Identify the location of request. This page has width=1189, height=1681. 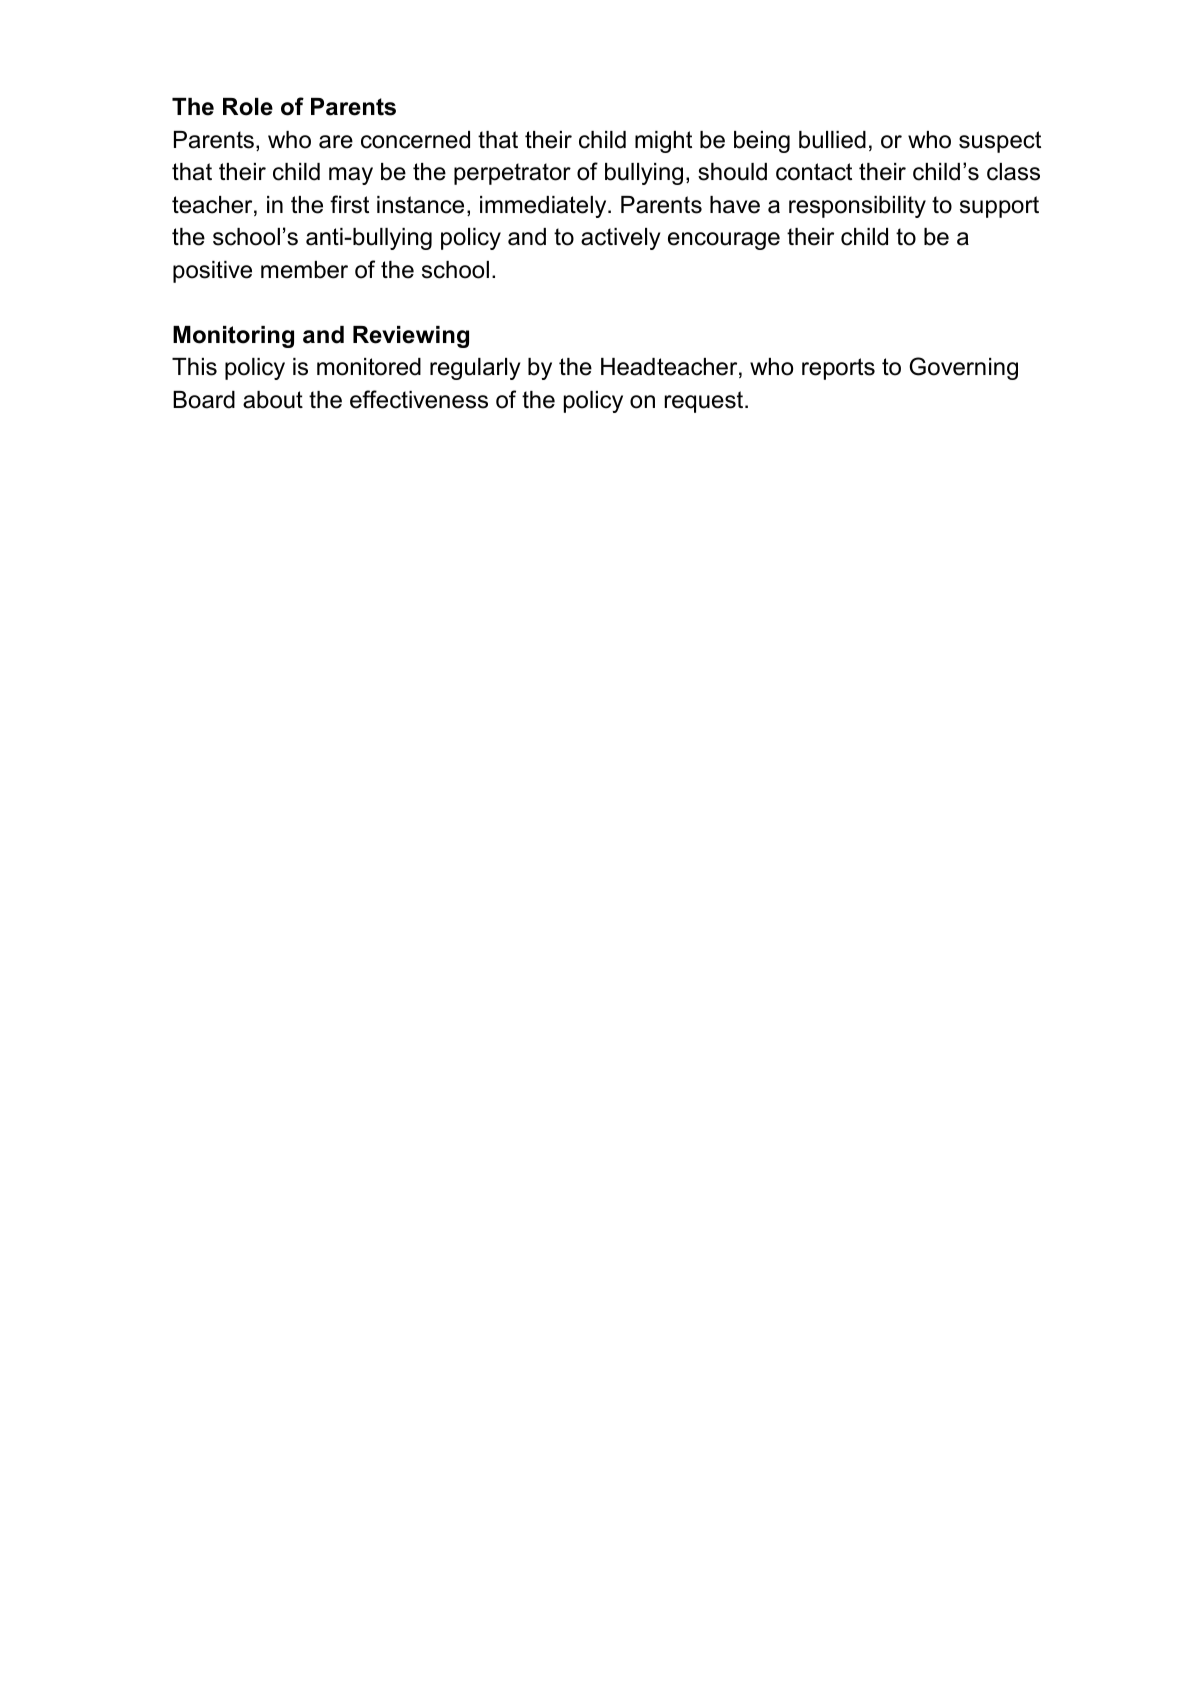
(705, 402).
